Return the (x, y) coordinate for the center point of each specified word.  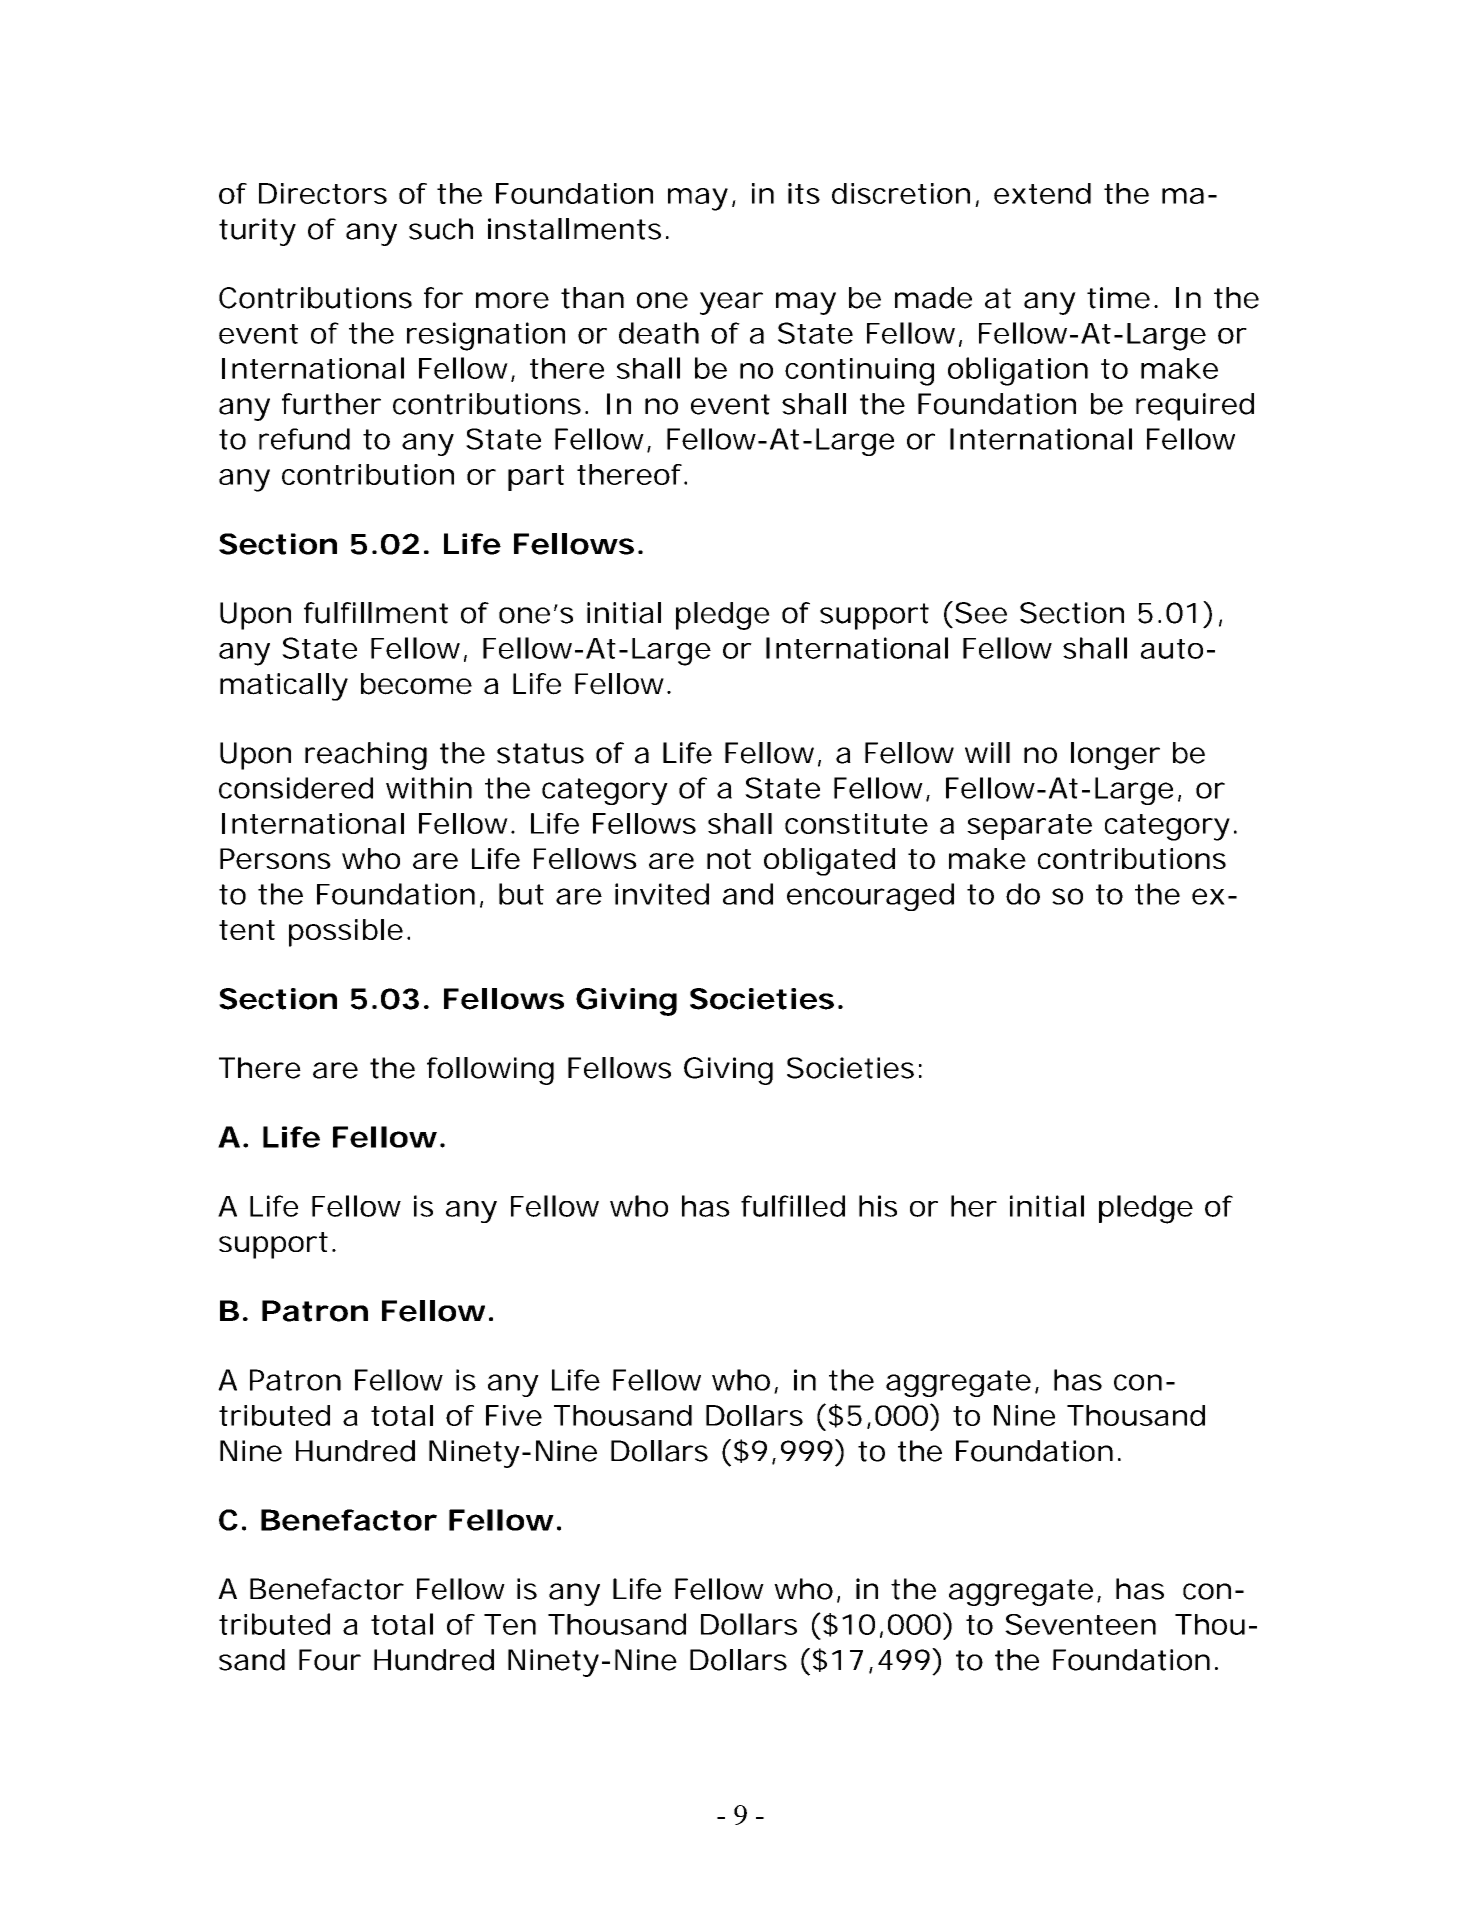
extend (1042, 193)
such (441, 229)
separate (1029, 827)
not (729, 859)
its (804, 193)
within (429, 788)
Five (514, 1415)
